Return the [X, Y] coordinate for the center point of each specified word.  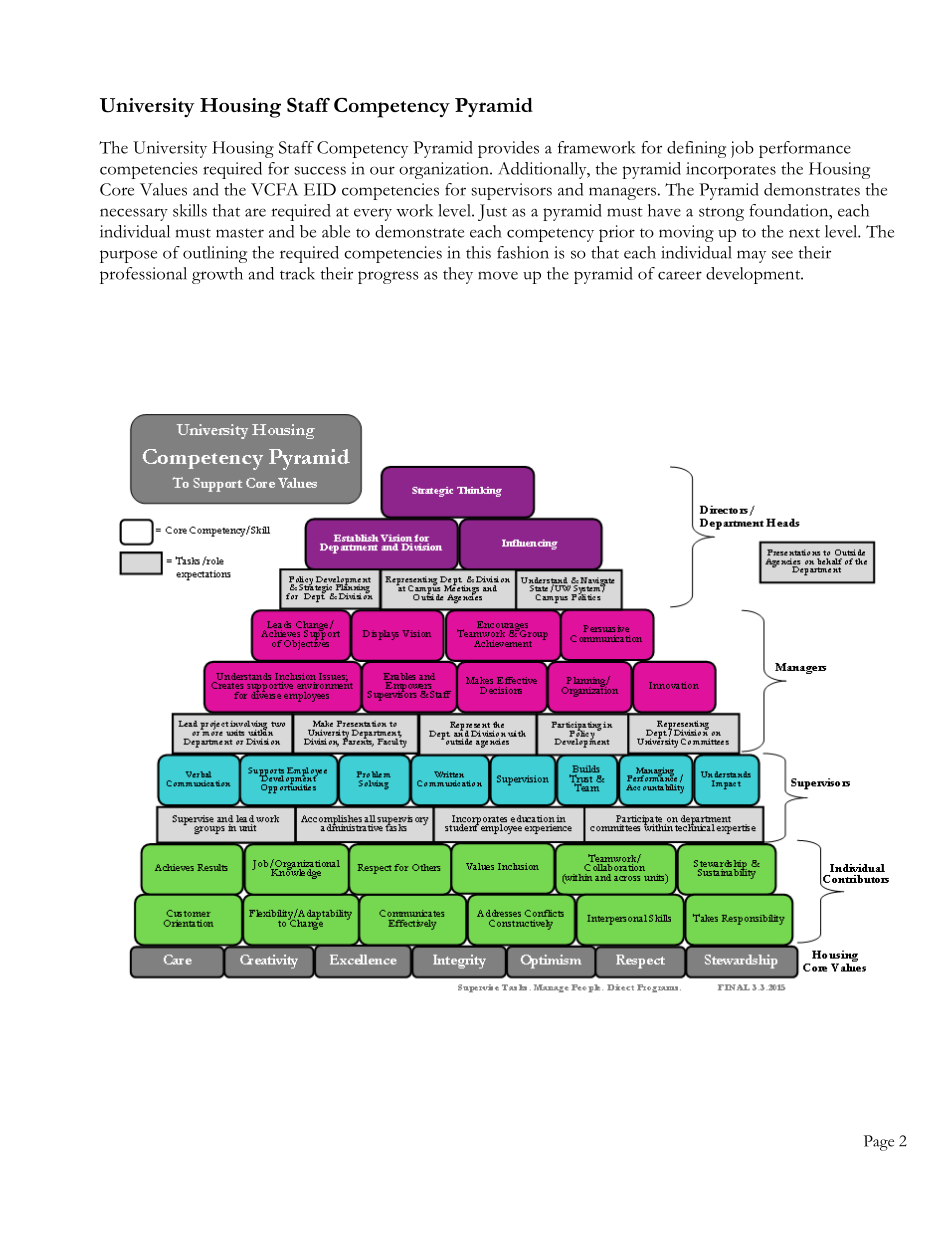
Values [163, 189]
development [754, 275]
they [458, 275]
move [498, 275]
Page [879, 1143]
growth [217, 275]
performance [805, 149]
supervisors [512, 191]
